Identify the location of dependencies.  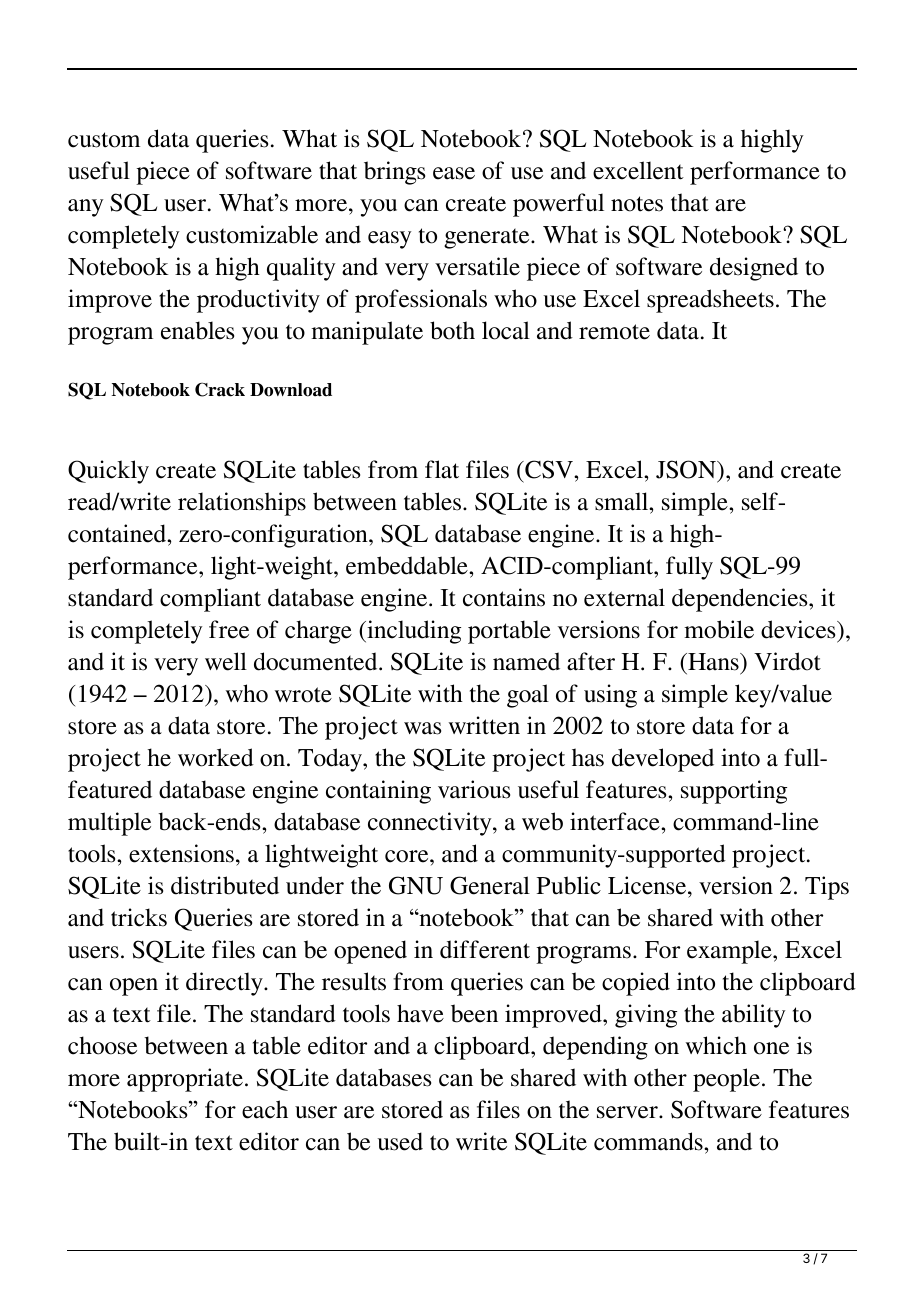
(741, 600).
